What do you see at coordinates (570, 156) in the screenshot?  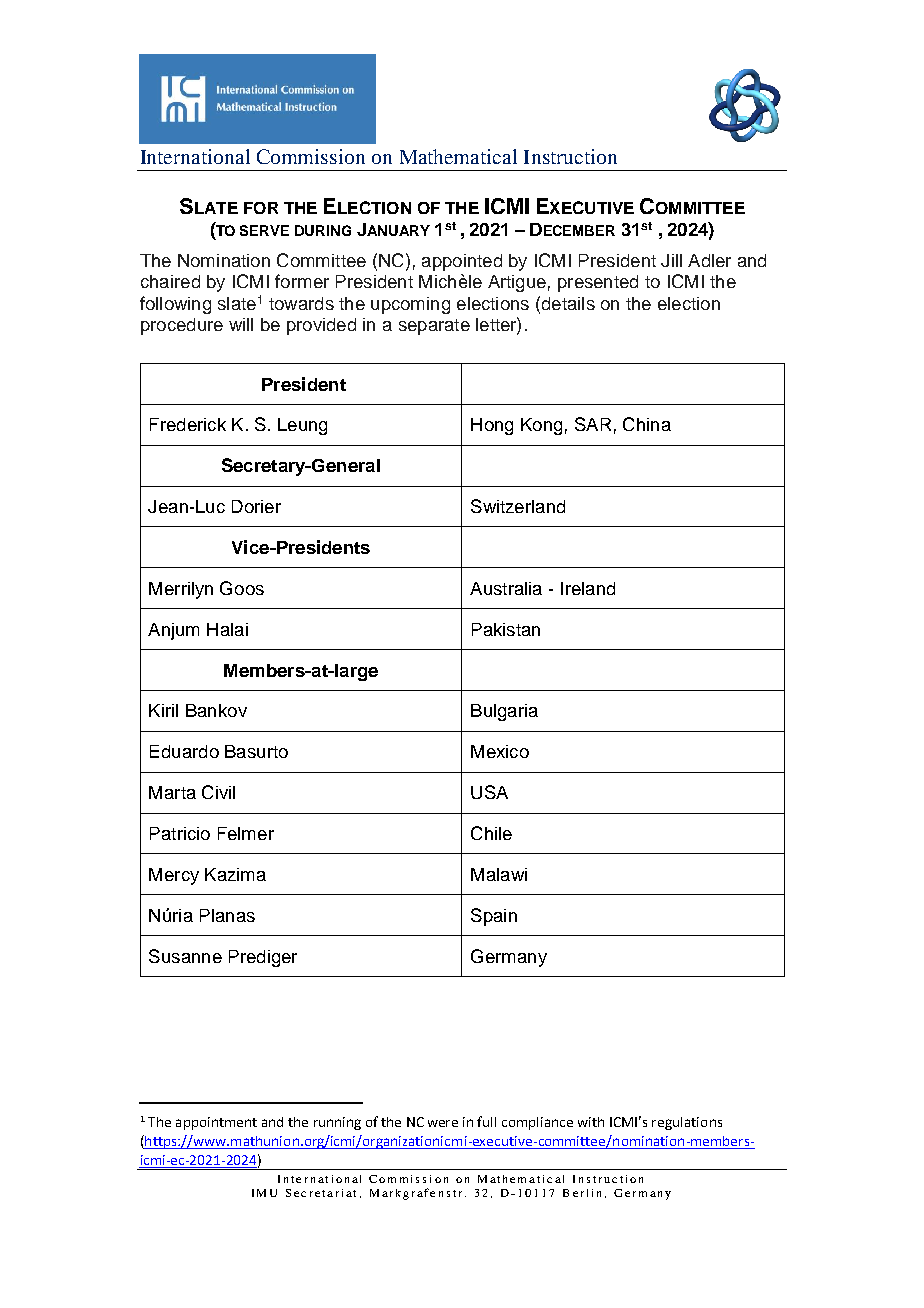 I see `Instruction` at bounding box center [570, 156].
